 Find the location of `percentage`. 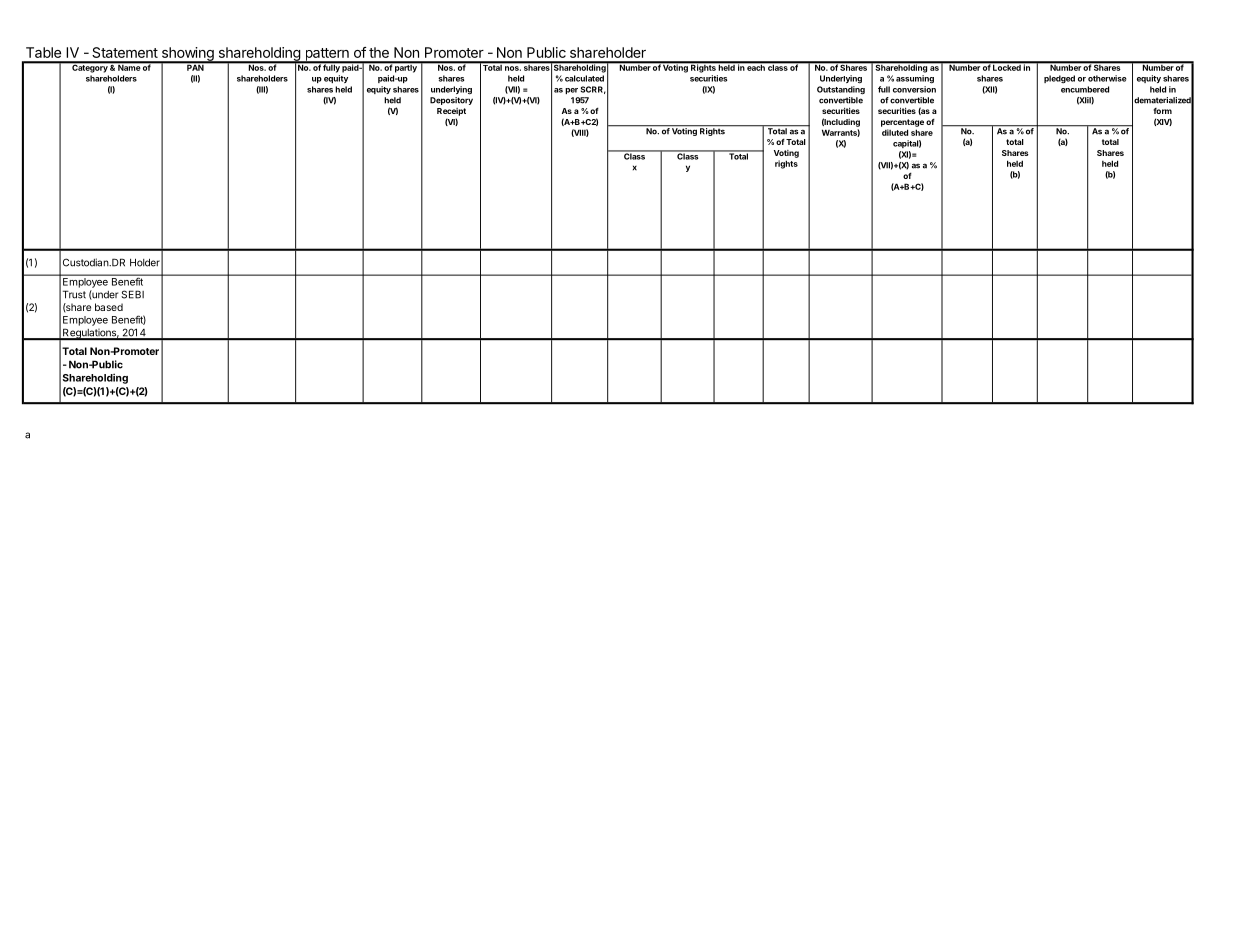

percentage is located at coordinates (902, 123).
